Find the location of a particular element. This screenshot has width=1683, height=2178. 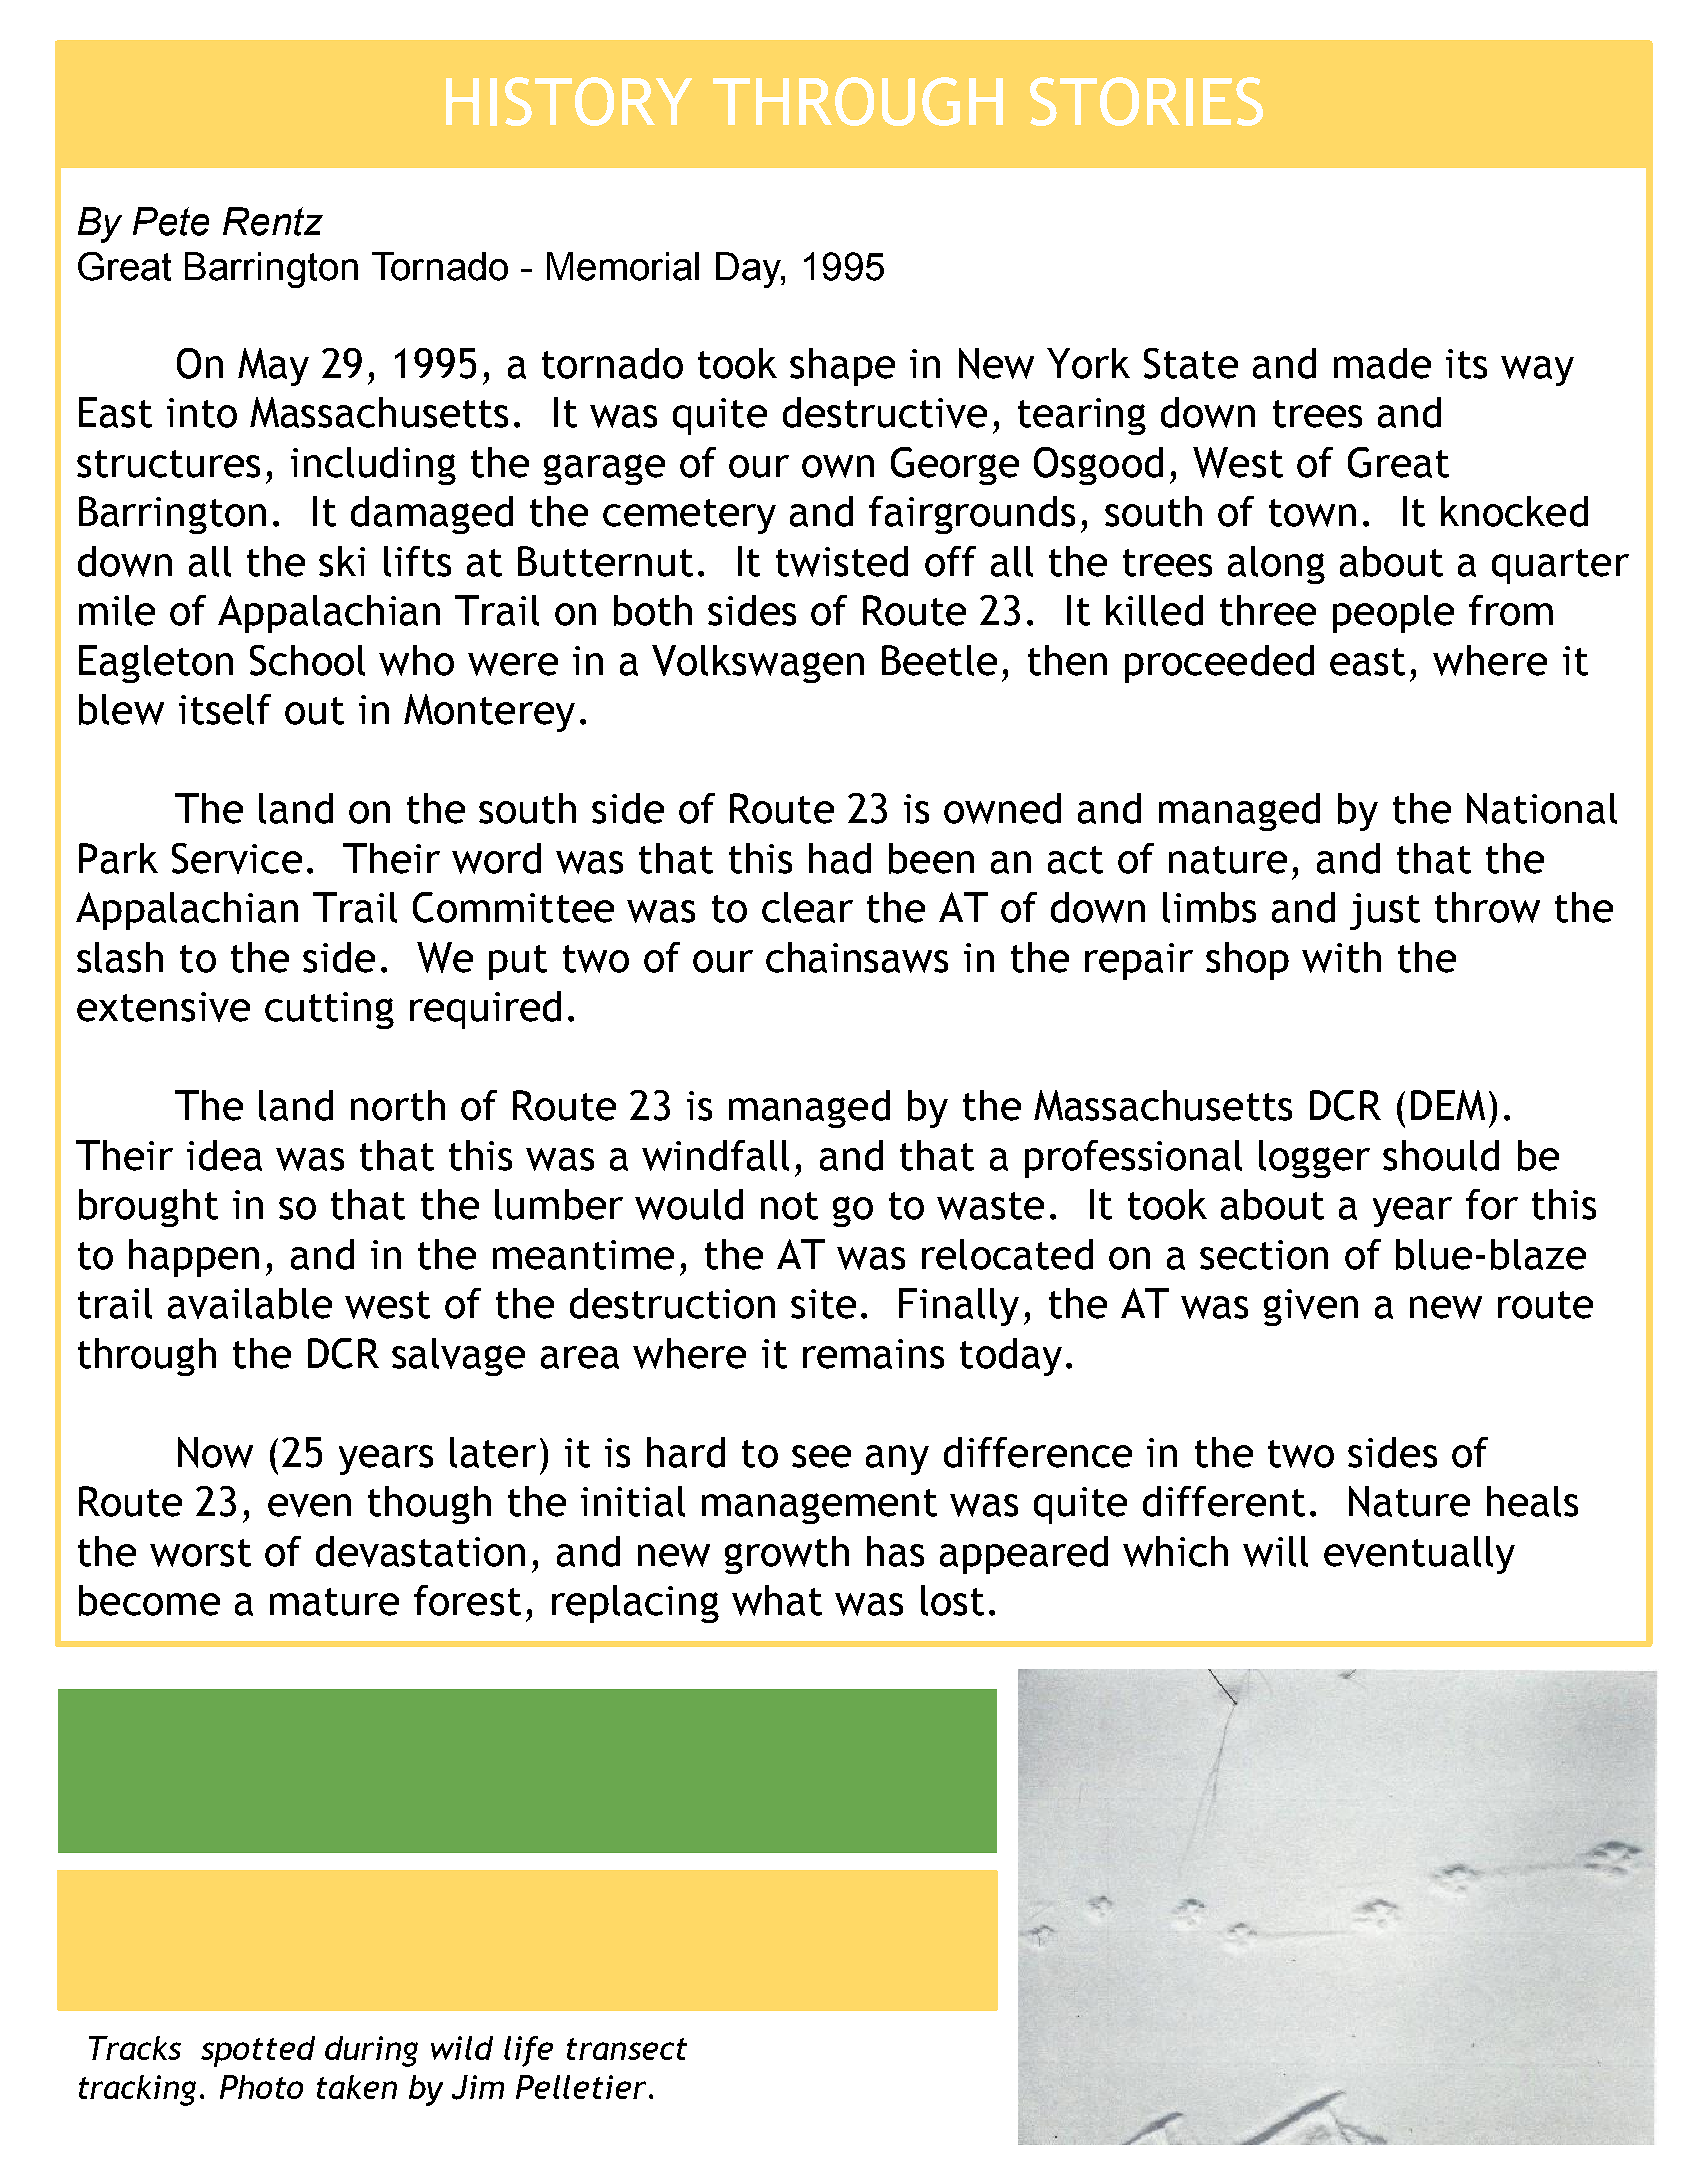

people is located at coordinates (1393, 614).
